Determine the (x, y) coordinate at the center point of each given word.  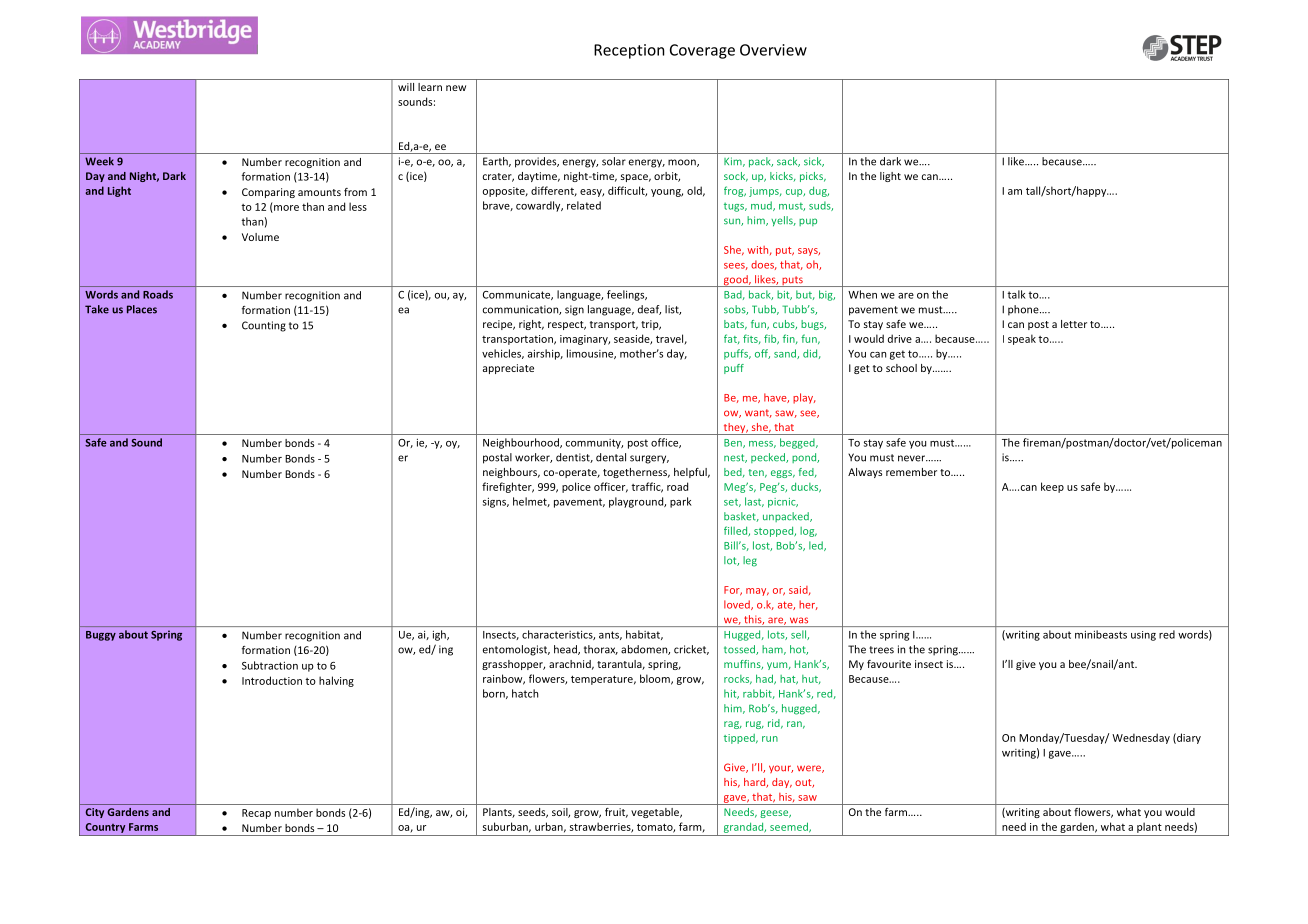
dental (611, 457)
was (799, 620)
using (1143, 636)
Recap (256, 814)
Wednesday (1141, 738)
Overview (773, 50)
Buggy (101, 636)
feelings (627, 295)
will (406, 87)
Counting (264, 326)
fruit (616, 813)
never (912, 458)
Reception (629, 51)
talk (1017, 294)
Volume (260, 237)
